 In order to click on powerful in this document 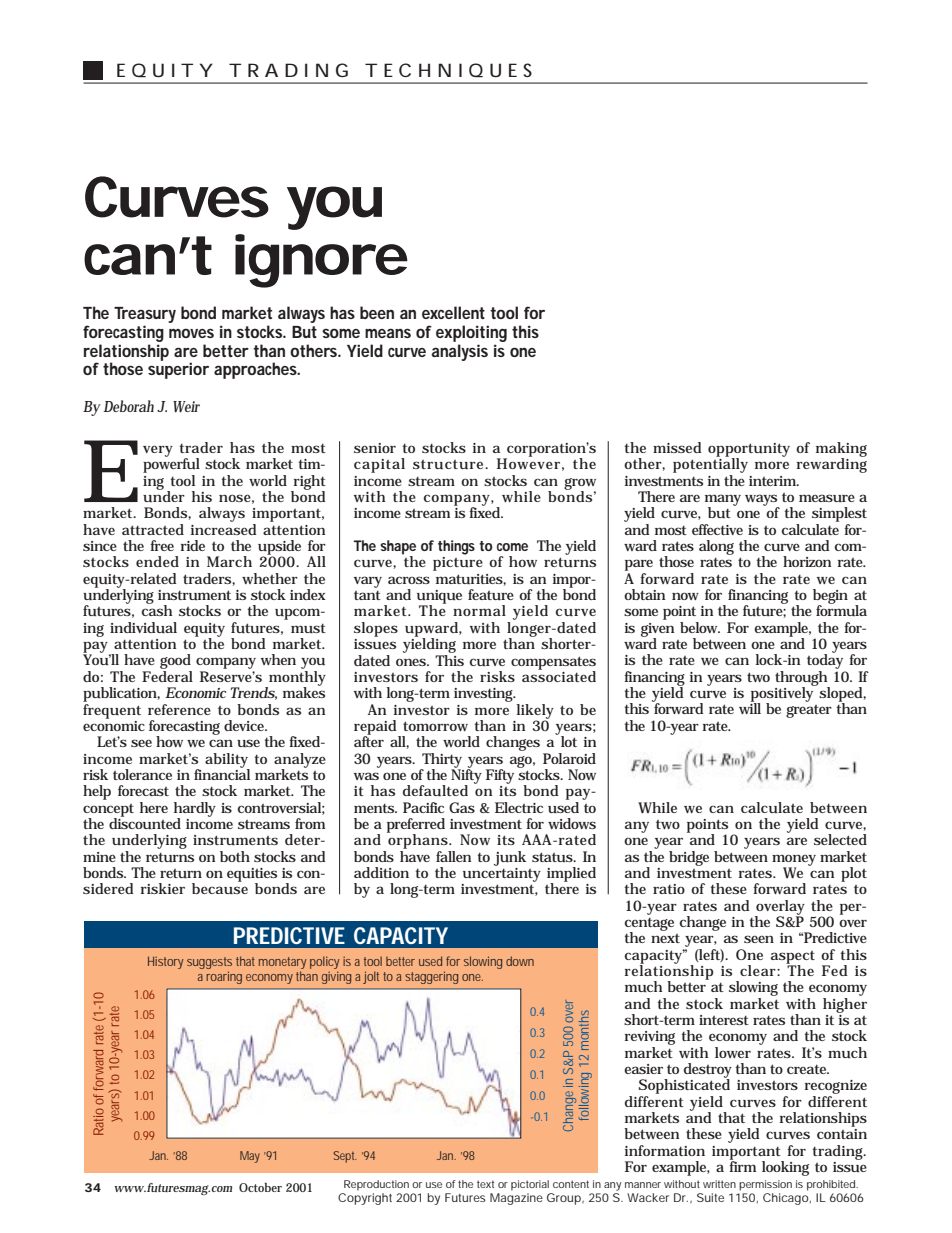, I will do `click(171, 464)`.
